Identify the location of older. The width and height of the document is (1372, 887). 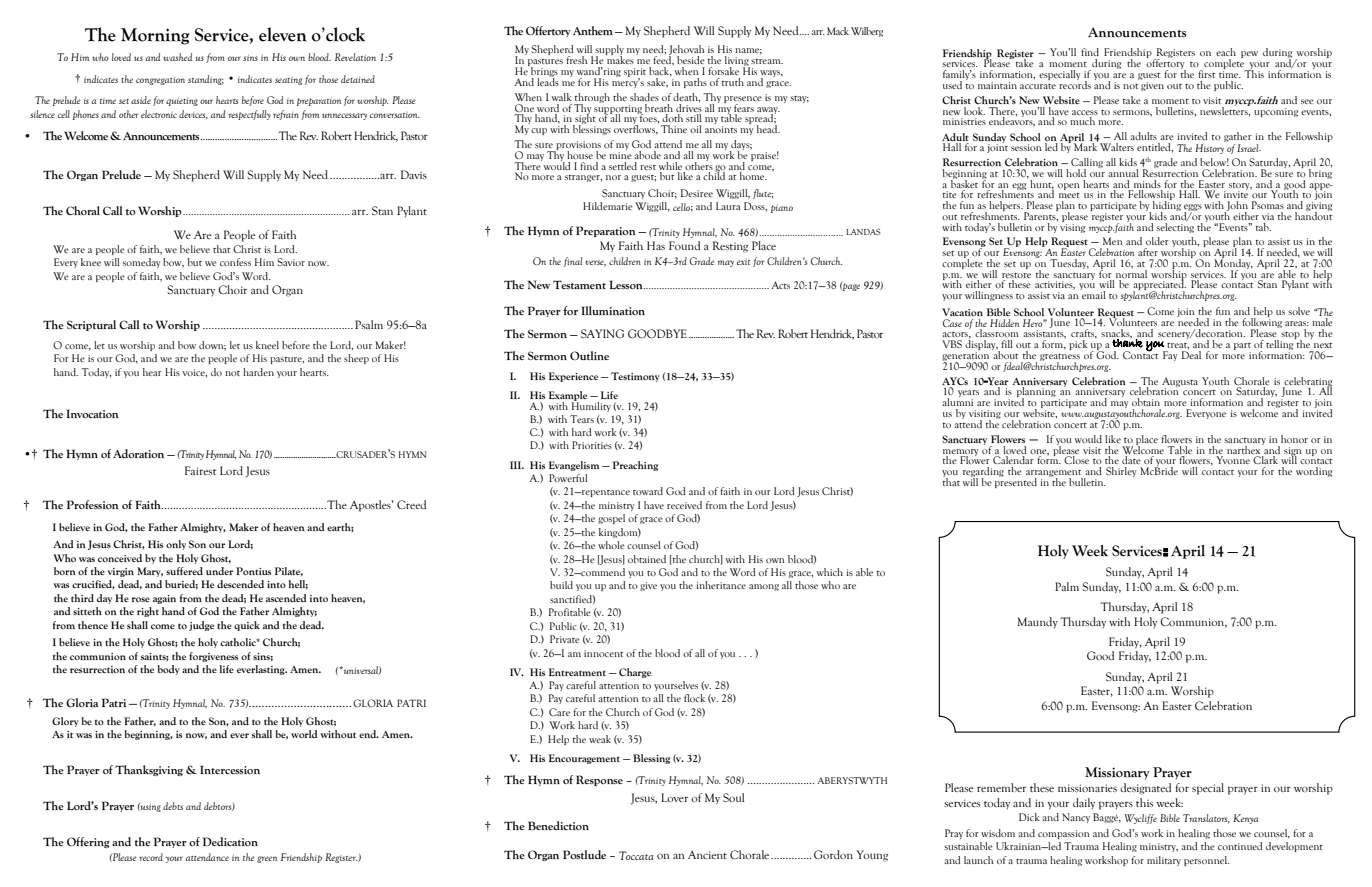
(1157, 241).
